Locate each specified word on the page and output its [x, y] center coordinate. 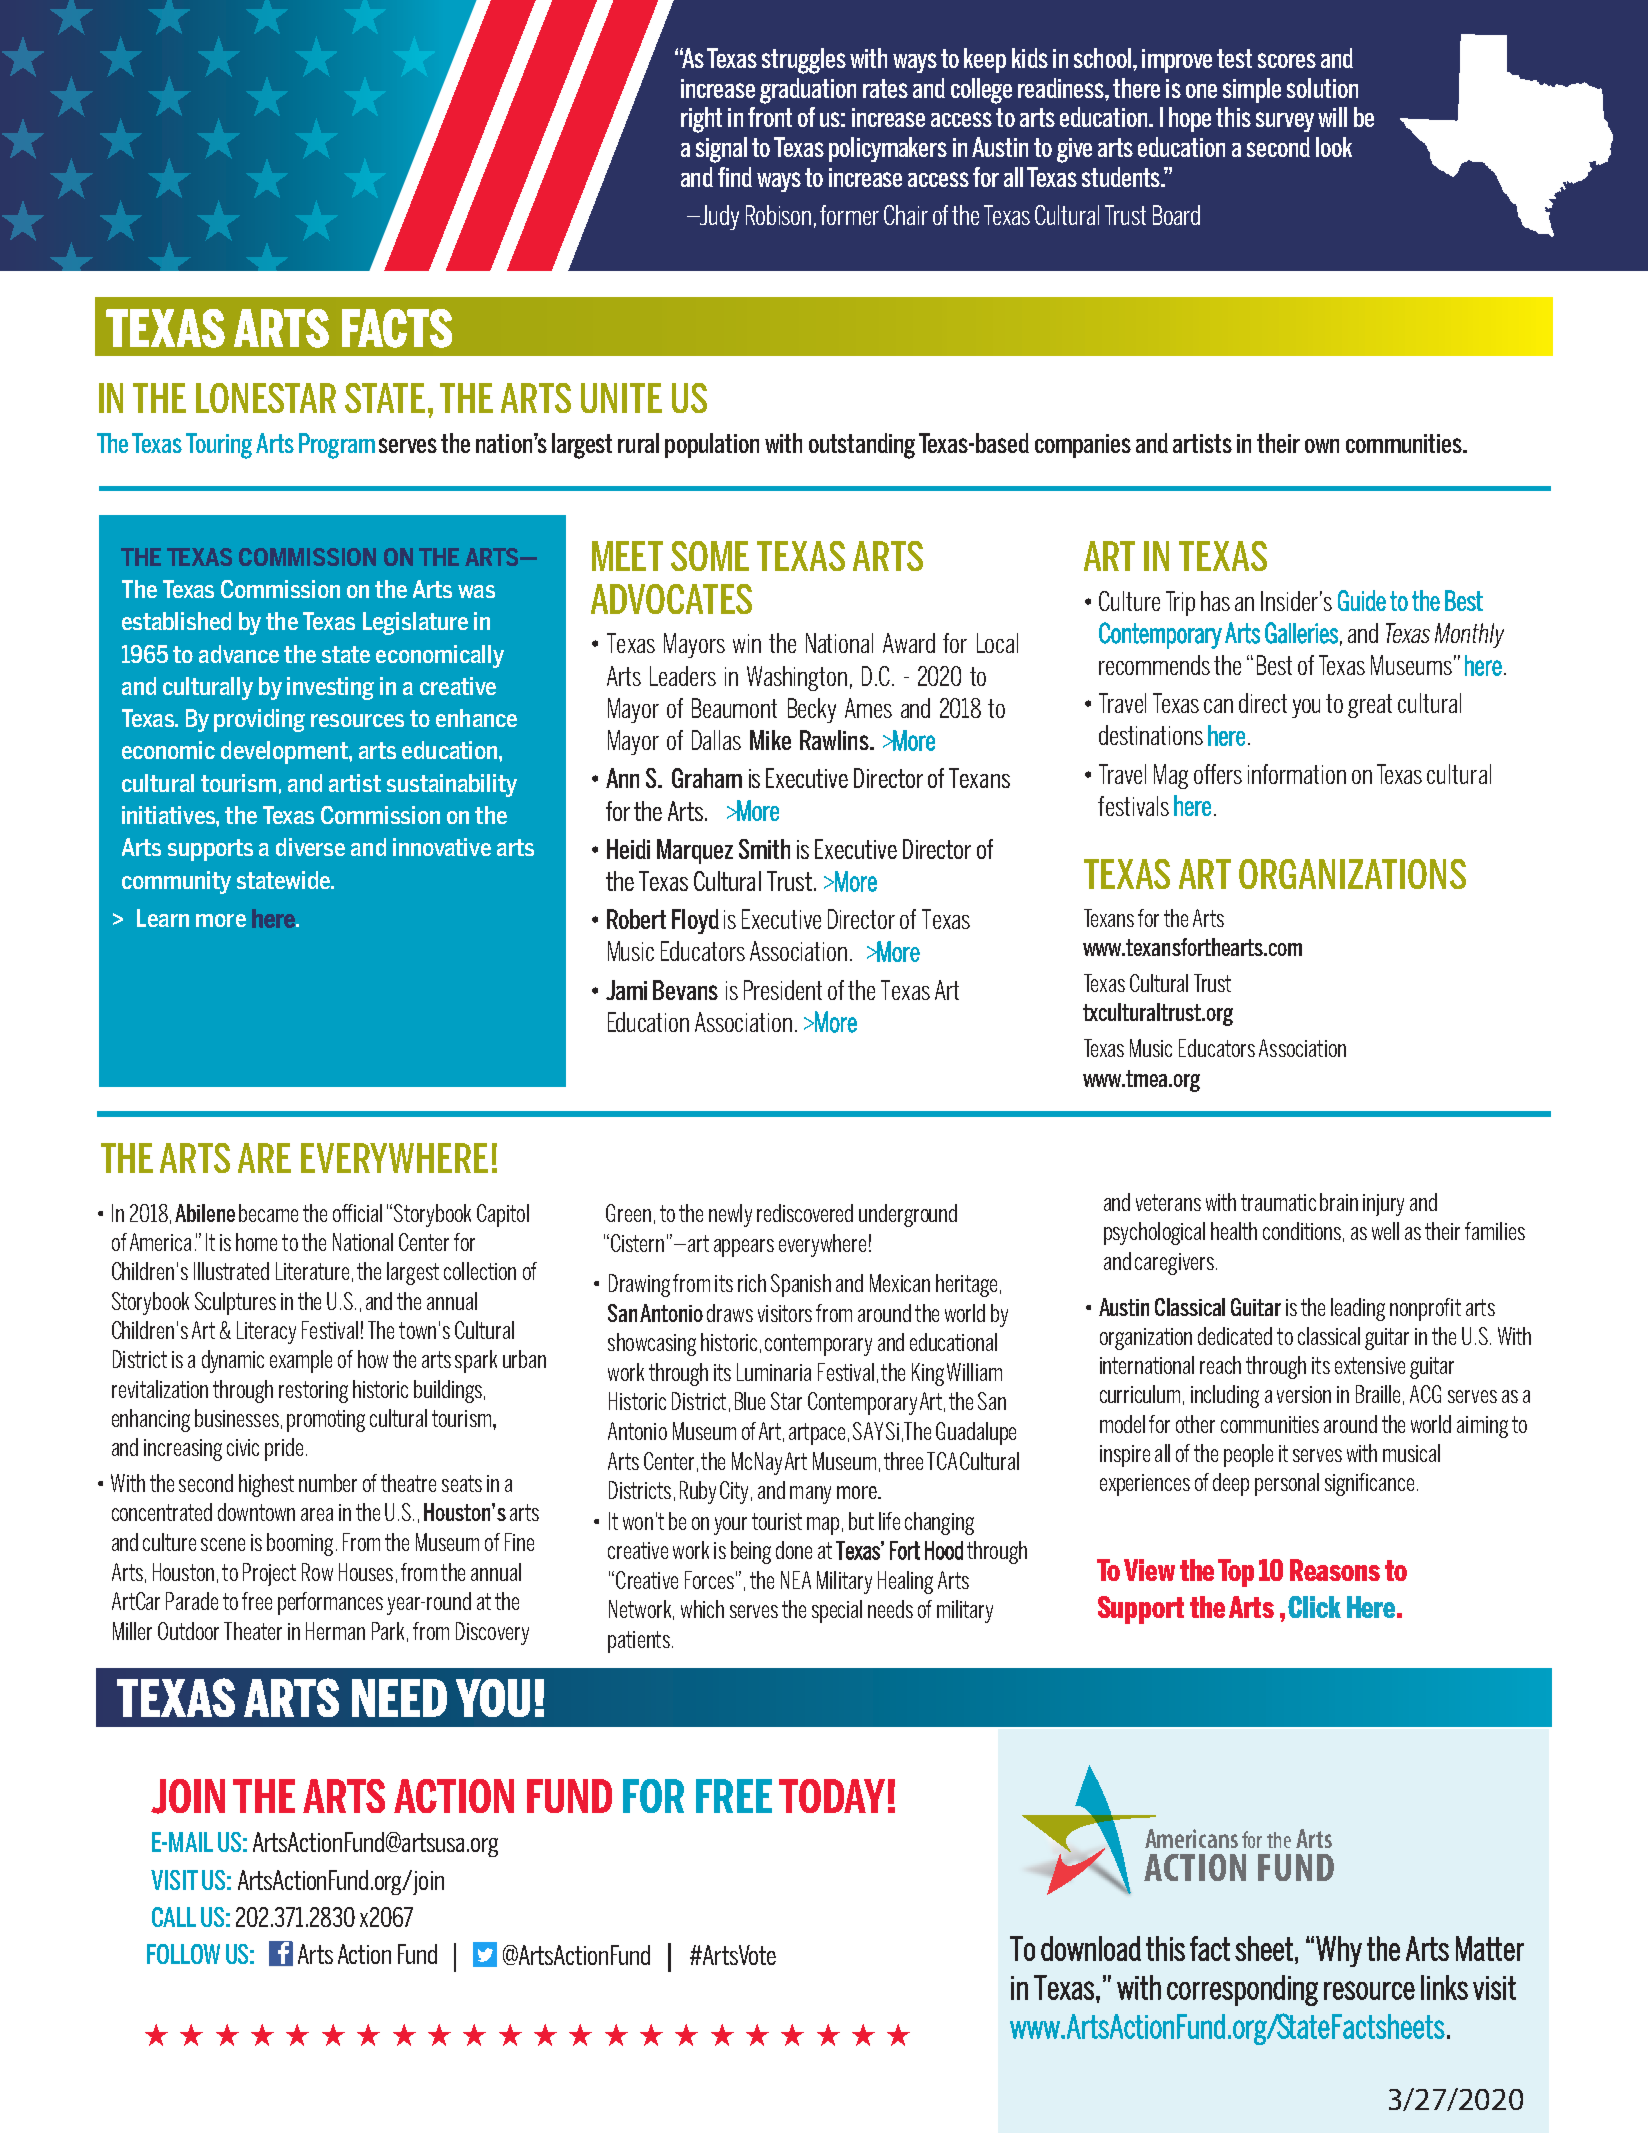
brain [1339, 1202]
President [783, 990]
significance [1369, 1484]
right [701, 120]
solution [1322, 88]
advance [239, 654]
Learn [163, 918]
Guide [1362, 600]
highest [266, 1485]
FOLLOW [183, 1954]
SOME [710, 556]
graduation [808, 91]
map [823, 1526]
